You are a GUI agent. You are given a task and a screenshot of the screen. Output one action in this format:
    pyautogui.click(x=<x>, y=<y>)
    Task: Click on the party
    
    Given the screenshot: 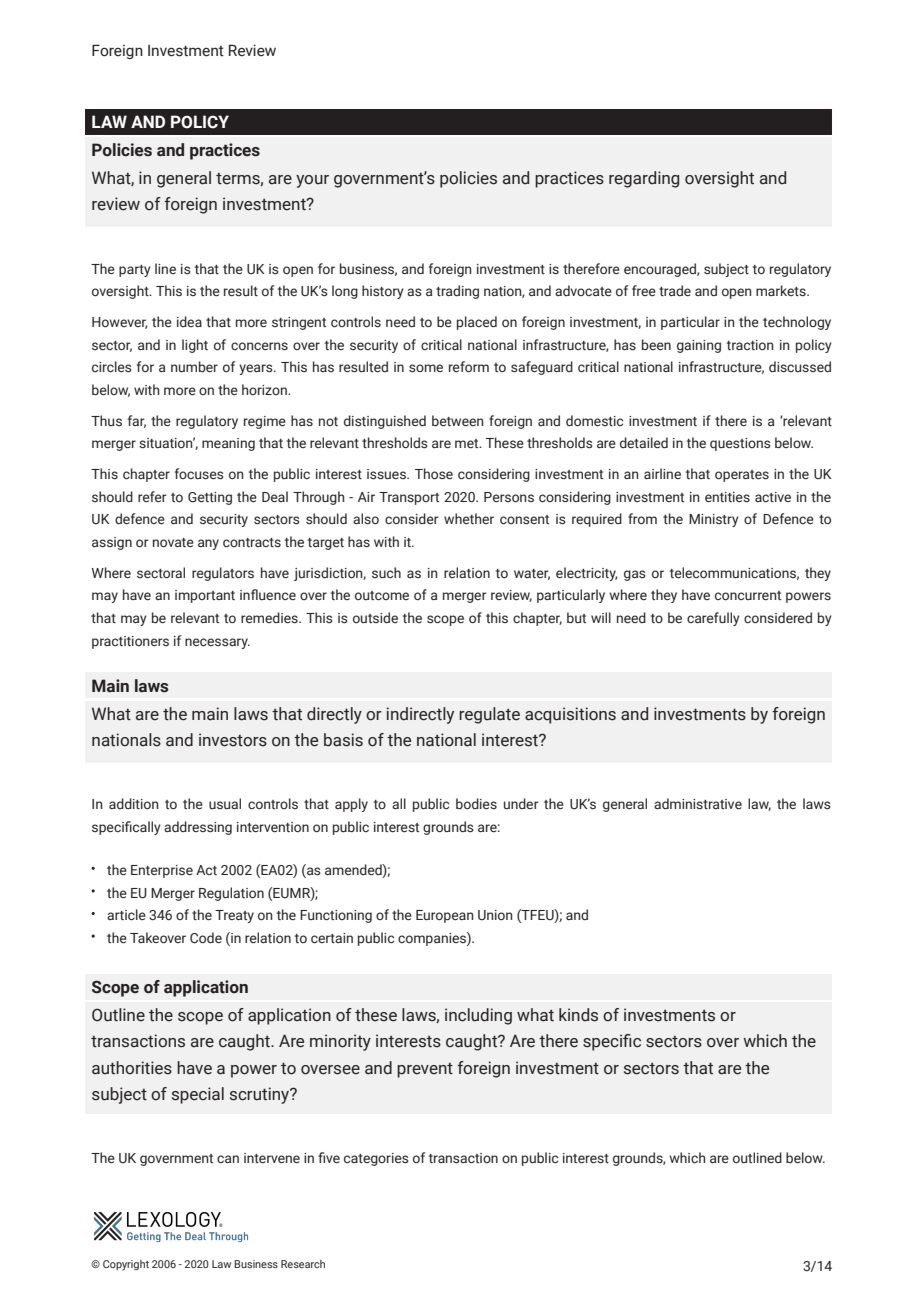 What is the action you would take?
    pyautogui.click(x=135, y=271)
